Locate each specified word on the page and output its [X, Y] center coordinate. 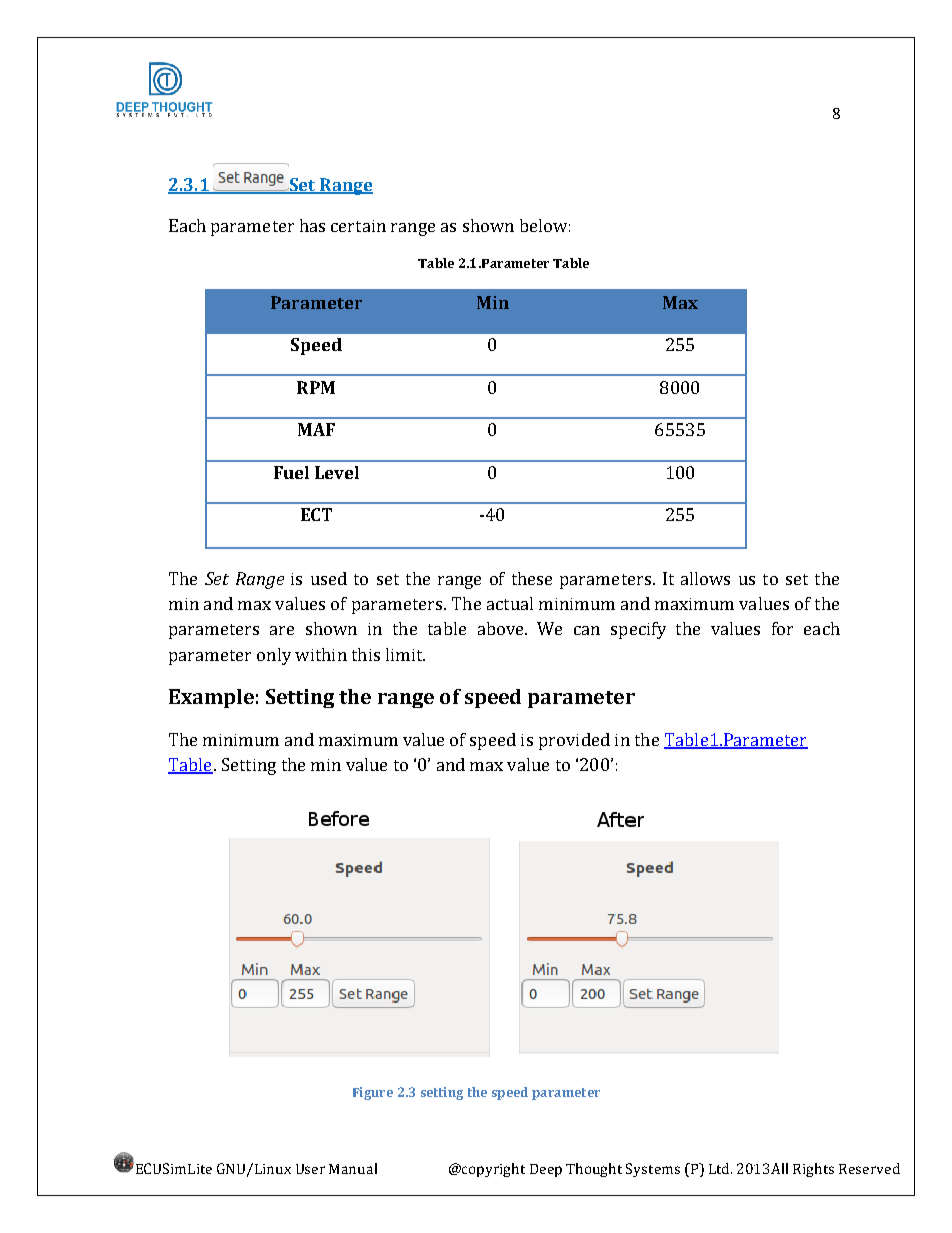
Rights [813, 1170]
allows [705, 578]
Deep [546, 1170]
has [312, 225]
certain [358, 226]
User [310, 1169]
